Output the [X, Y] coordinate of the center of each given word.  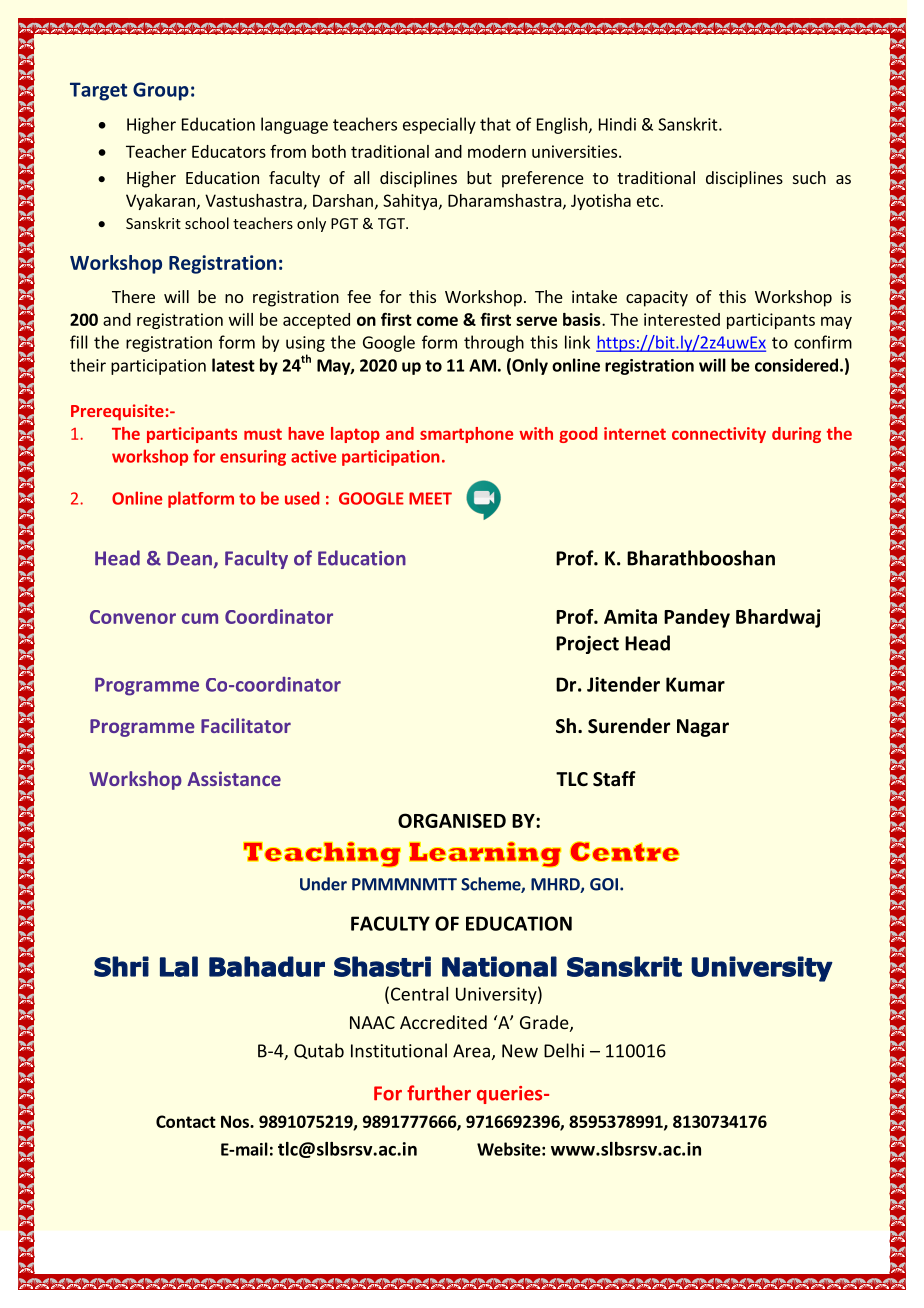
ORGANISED [452, 820]
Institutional [399, 1050]
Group [161, 91]
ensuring [253, 458]
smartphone [466, 435]
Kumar [695, 684]
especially [439, 125]
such [809, 177]
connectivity [719, 435]
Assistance [234, 778]
